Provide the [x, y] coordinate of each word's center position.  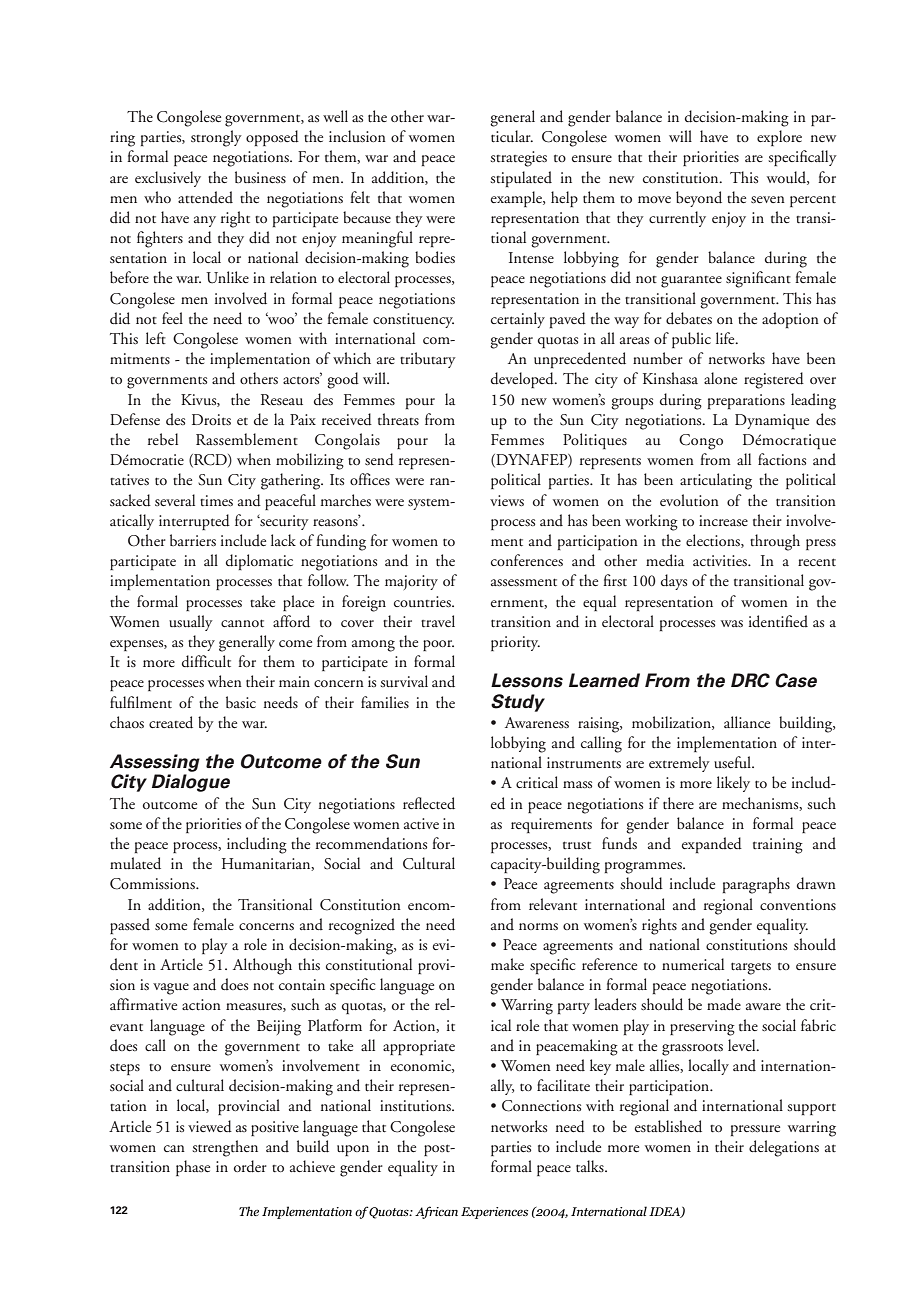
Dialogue [191, 783]
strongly [216, 138]
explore [779, 138]
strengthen [225, 1148]
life [726, 338]
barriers [193, 540]
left [156, 338]
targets [751, 968]
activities [721, 561]
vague [171, 989]
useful [733, 762]
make [507, 964]
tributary [428, 360]
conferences [527, 560]
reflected [429, 803]
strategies [518, 159]
